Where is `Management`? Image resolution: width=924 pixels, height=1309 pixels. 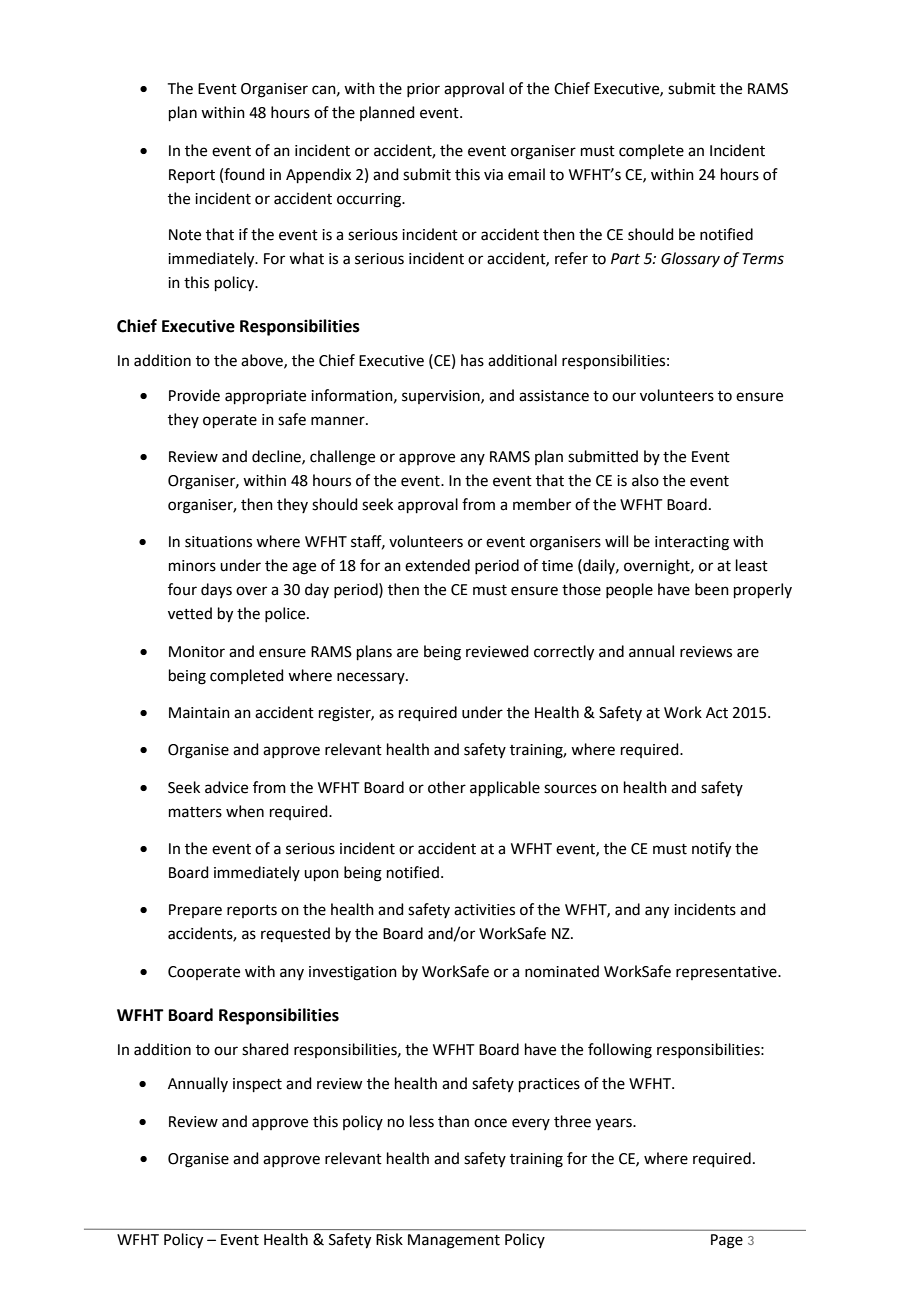 Management is located at coordinates (454, 1241).
